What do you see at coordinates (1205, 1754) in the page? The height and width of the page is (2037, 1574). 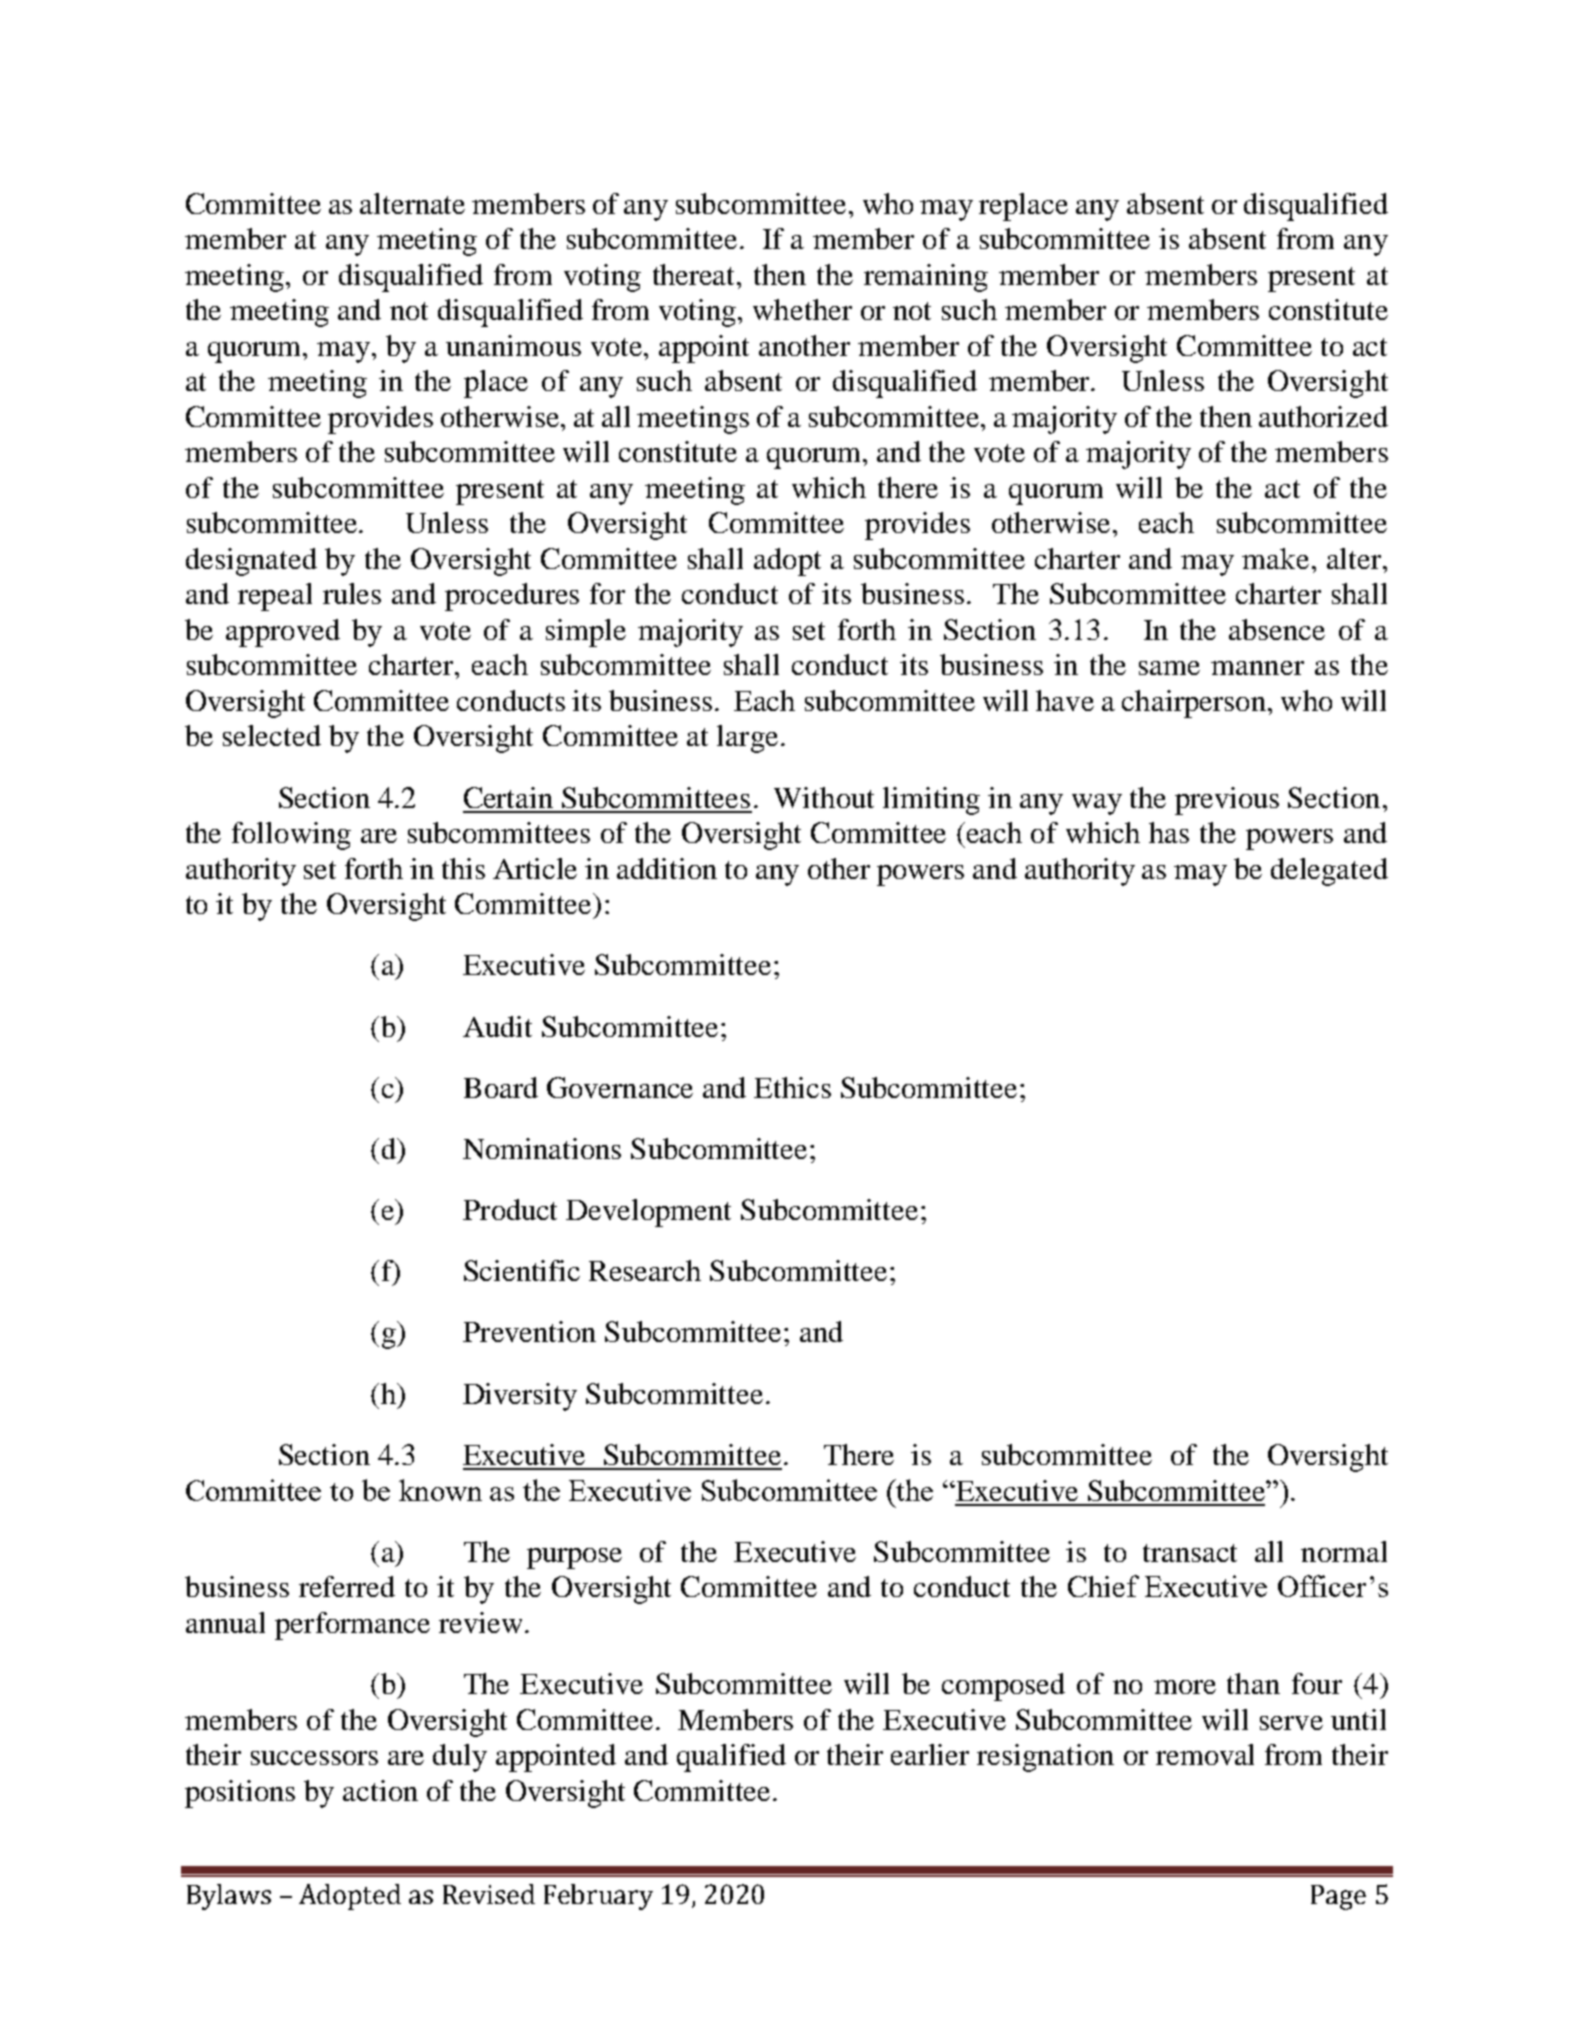 I see `removal` at bounding box center [1205, 1754].
